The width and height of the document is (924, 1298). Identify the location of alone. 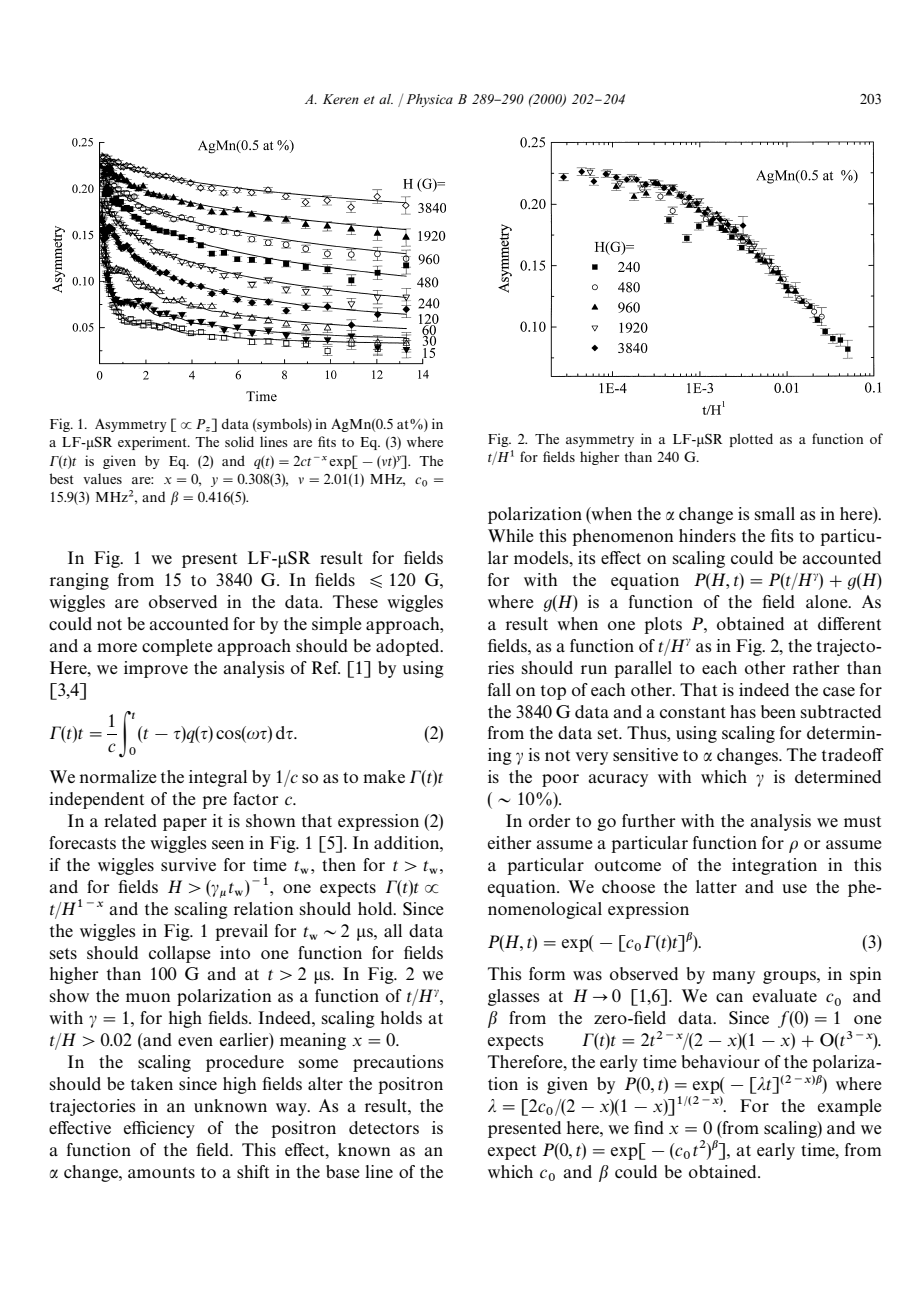
(828, 601).
